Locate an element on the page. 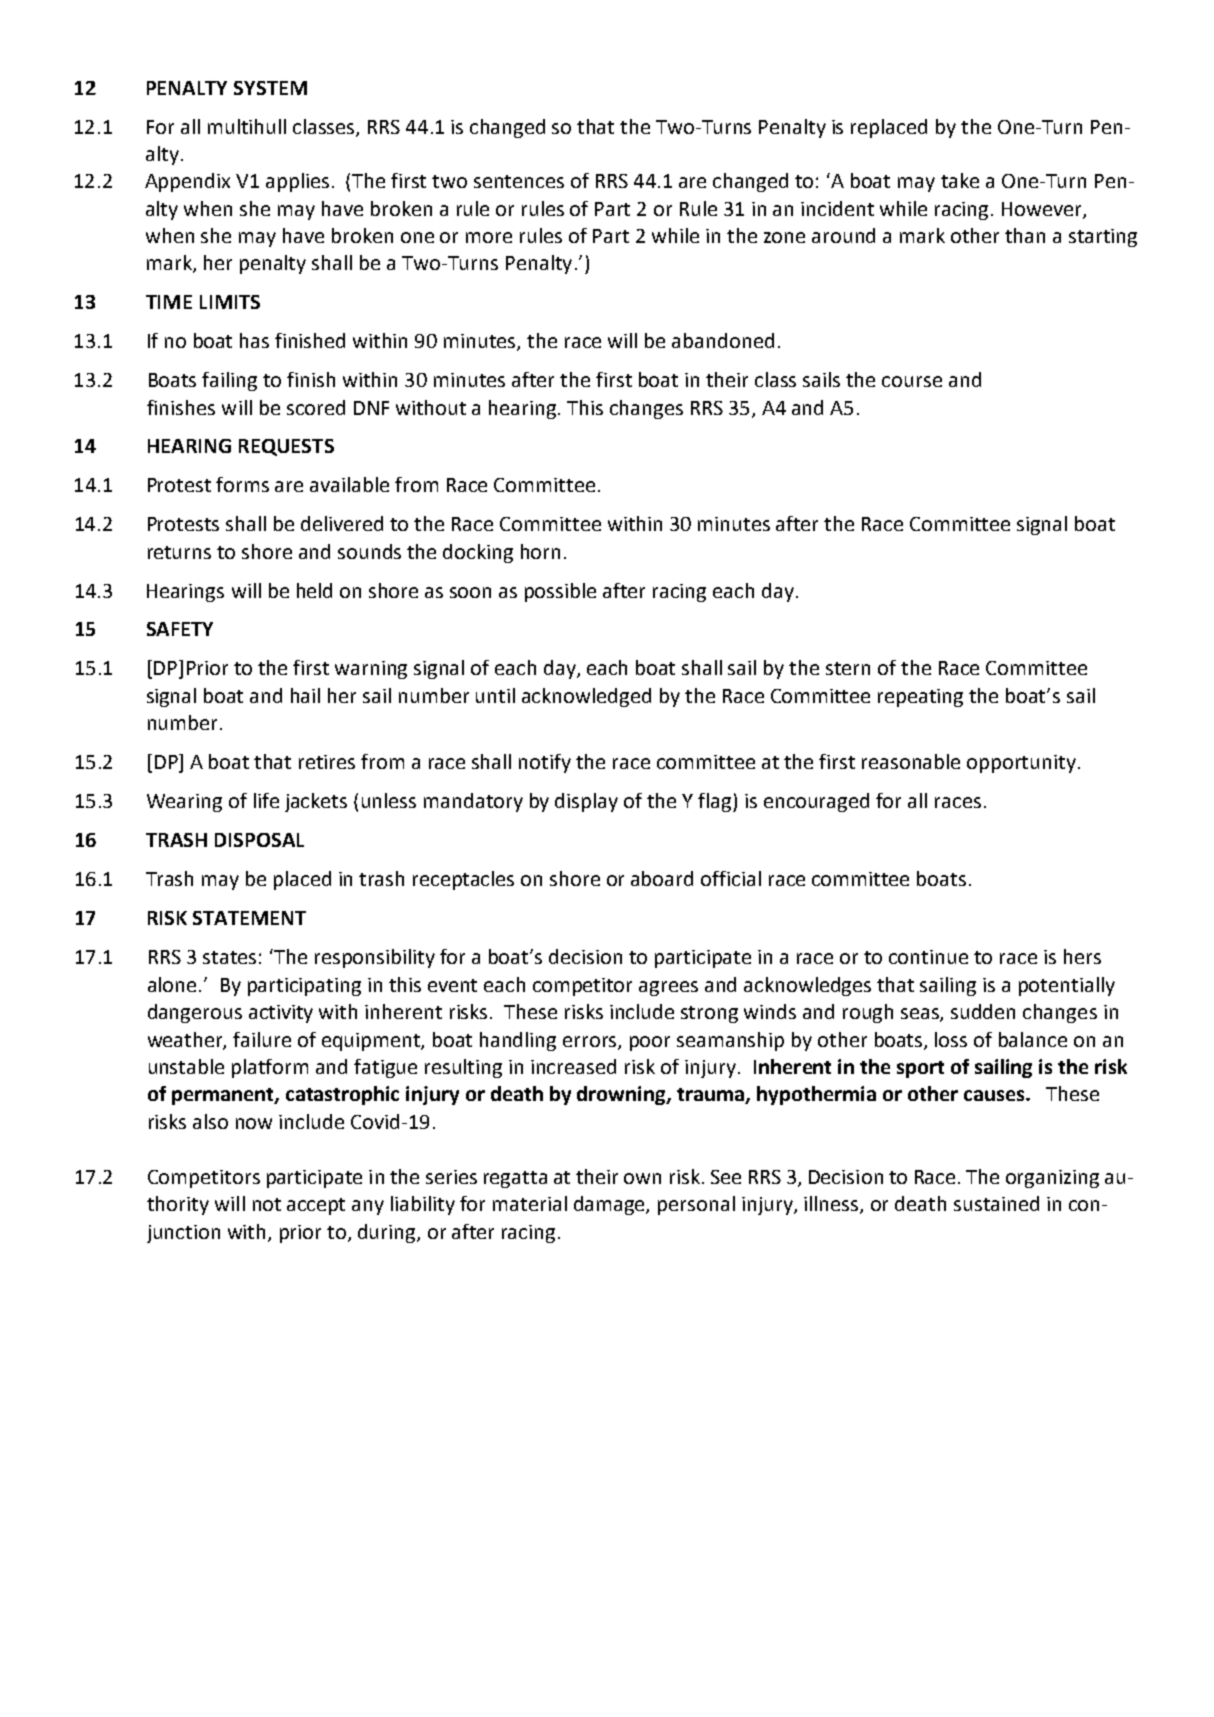 The height and width of the page is (1717, 1214). sentences is located at coordinates (519, 181).
